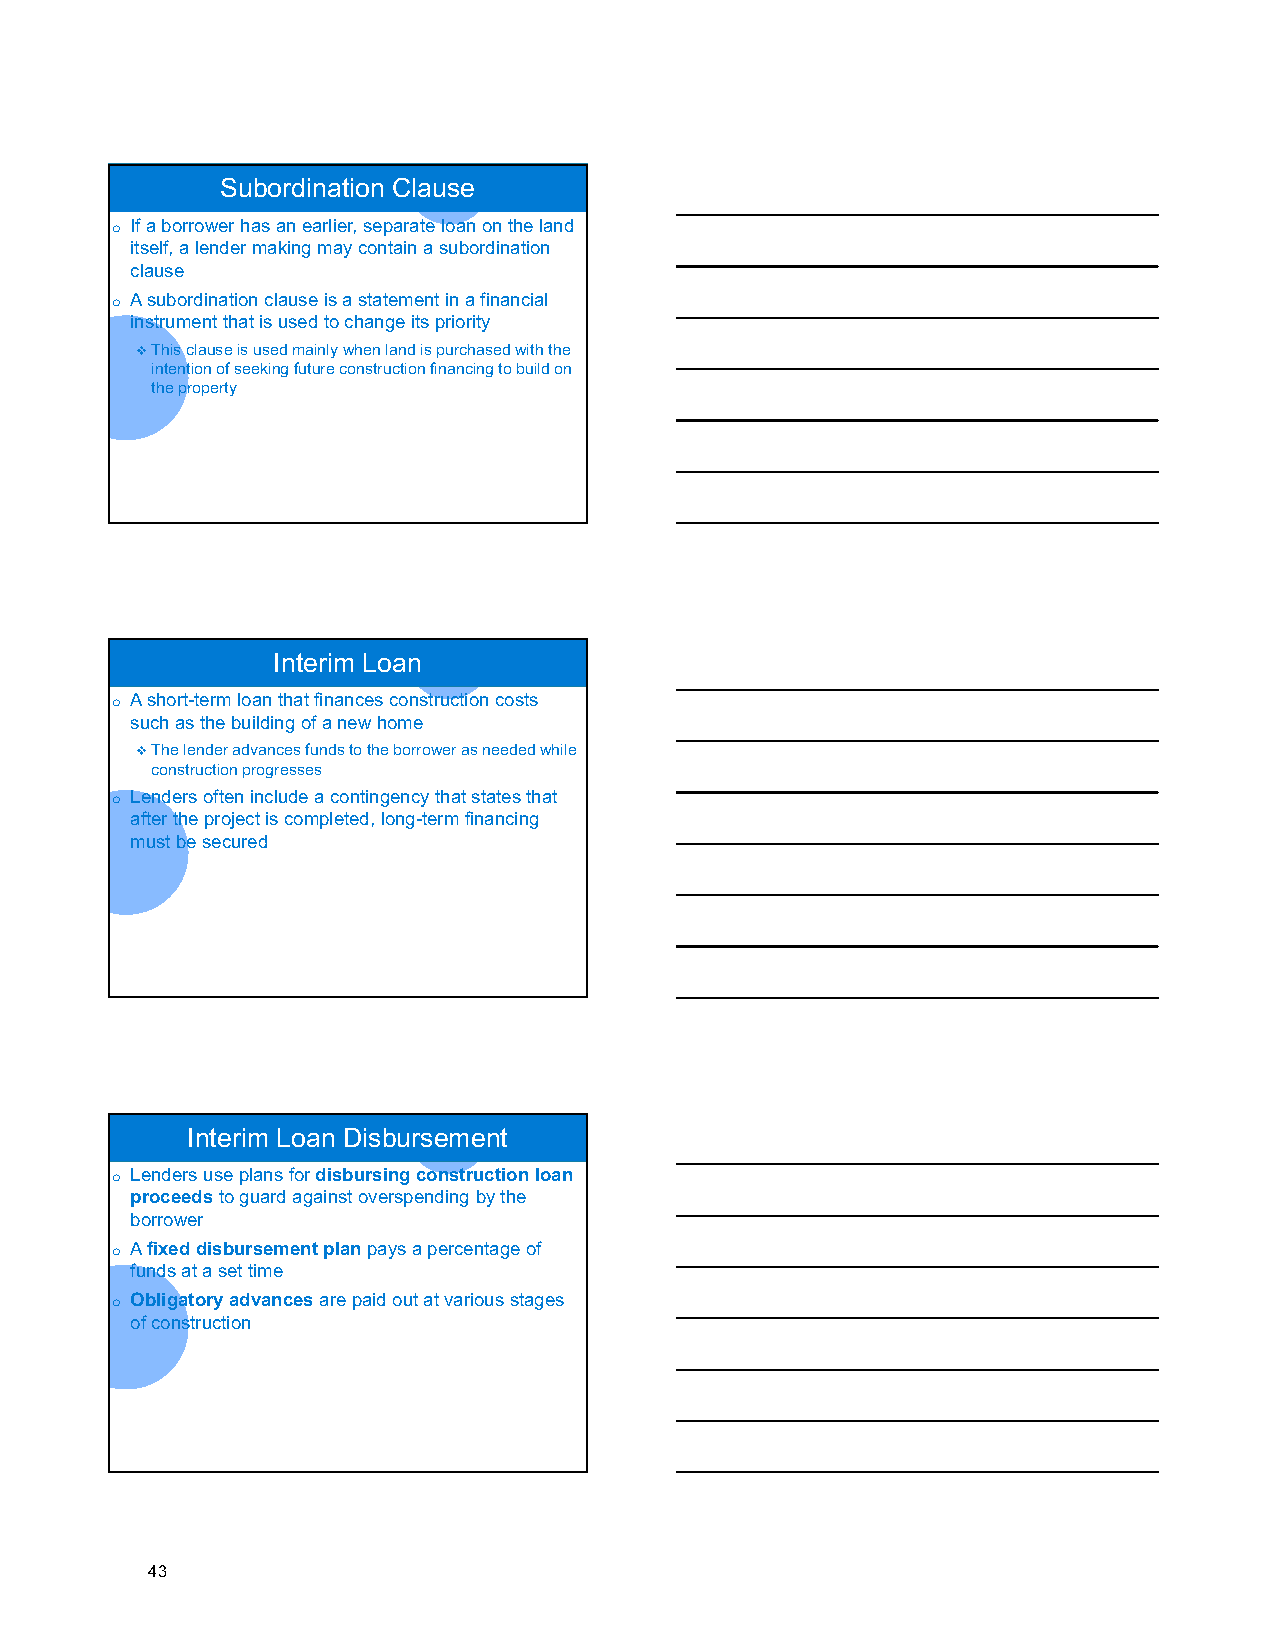 The height and width of the screenshot is (1637, 1265). I want to click on needed, so click(509, 749).
